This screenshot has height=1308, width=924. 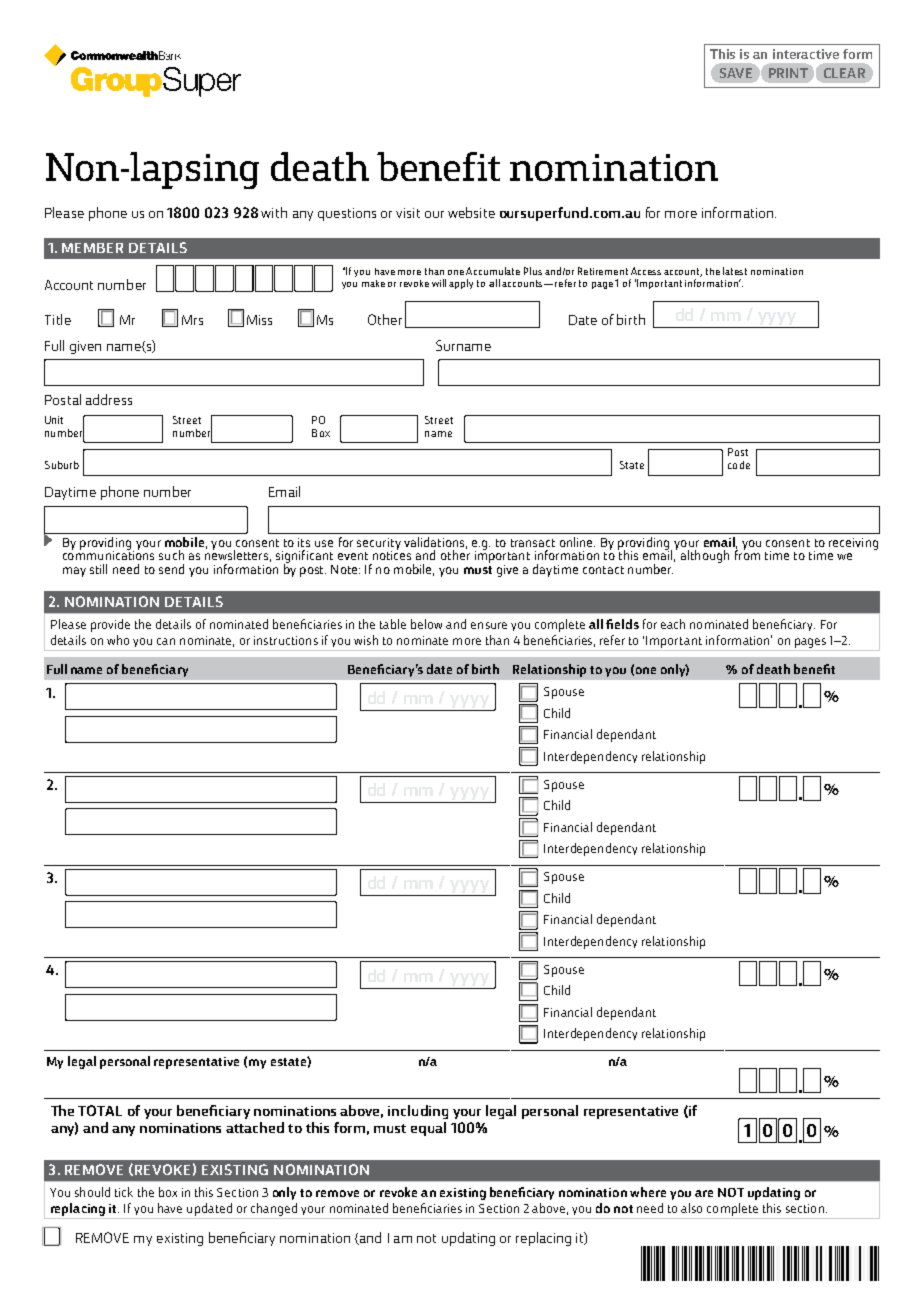 What do you see at coordinates (533, 543) in the screenshot?
I see `transact` at bounding box center [533, 543].
